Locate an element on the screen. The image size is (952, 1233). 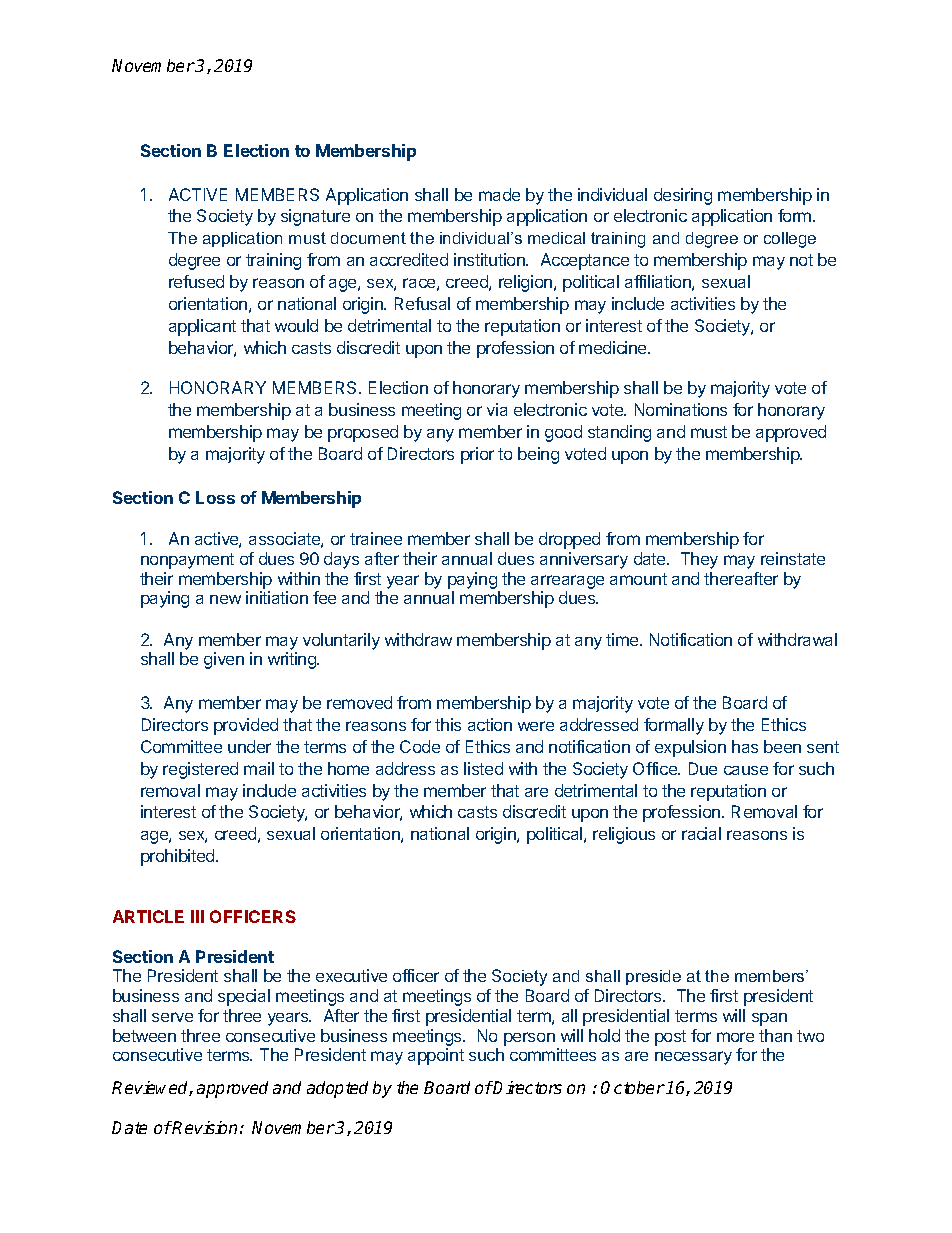
registered is located at coordinates (200, 770).
